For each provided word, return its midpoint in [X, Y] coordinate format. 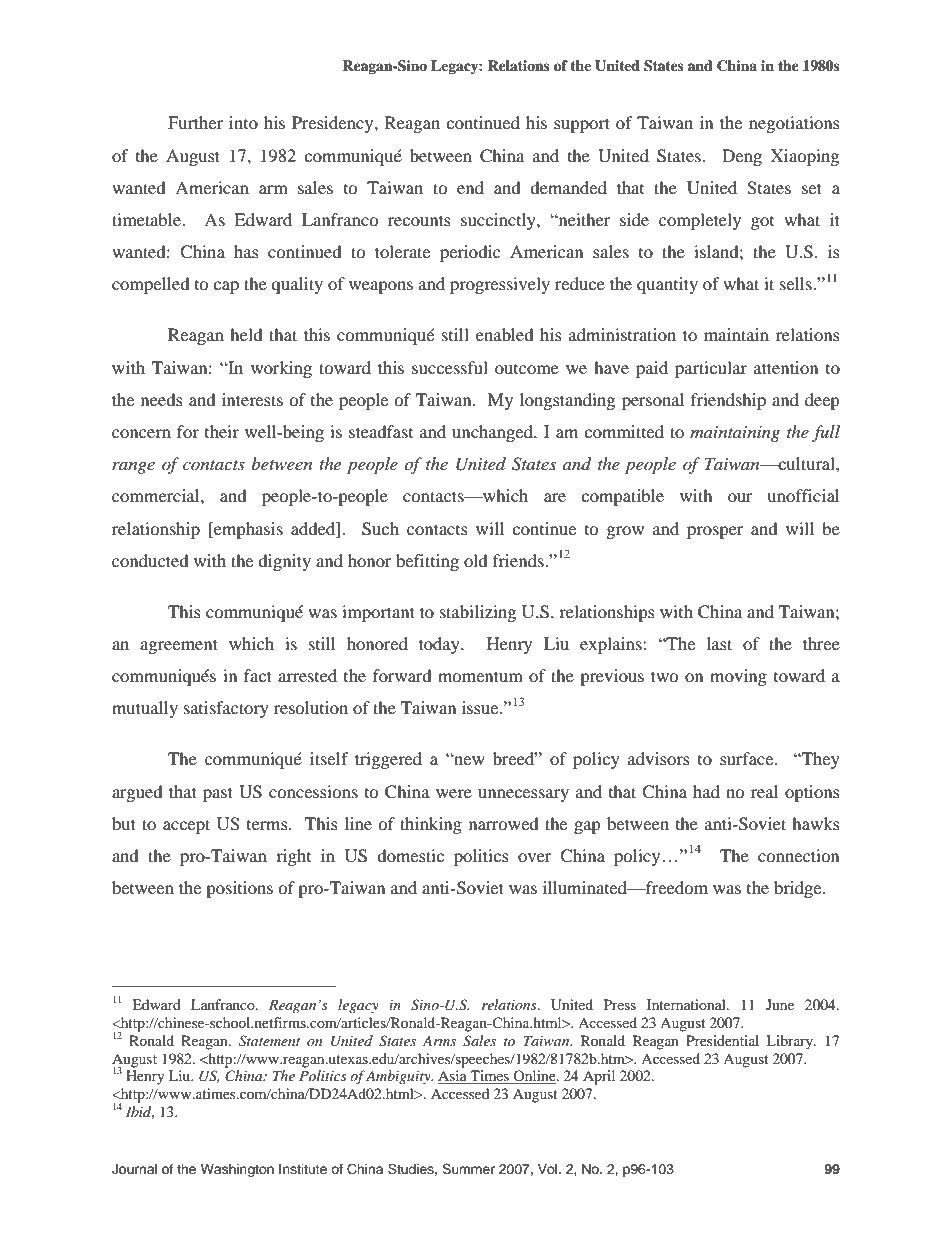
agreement [179, 646]
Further [195, 122]
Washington [237, 1170]
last [719, 643]
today [440, 645]
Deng [742, 157]
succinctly [499, 221]
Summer [468, 1169]
